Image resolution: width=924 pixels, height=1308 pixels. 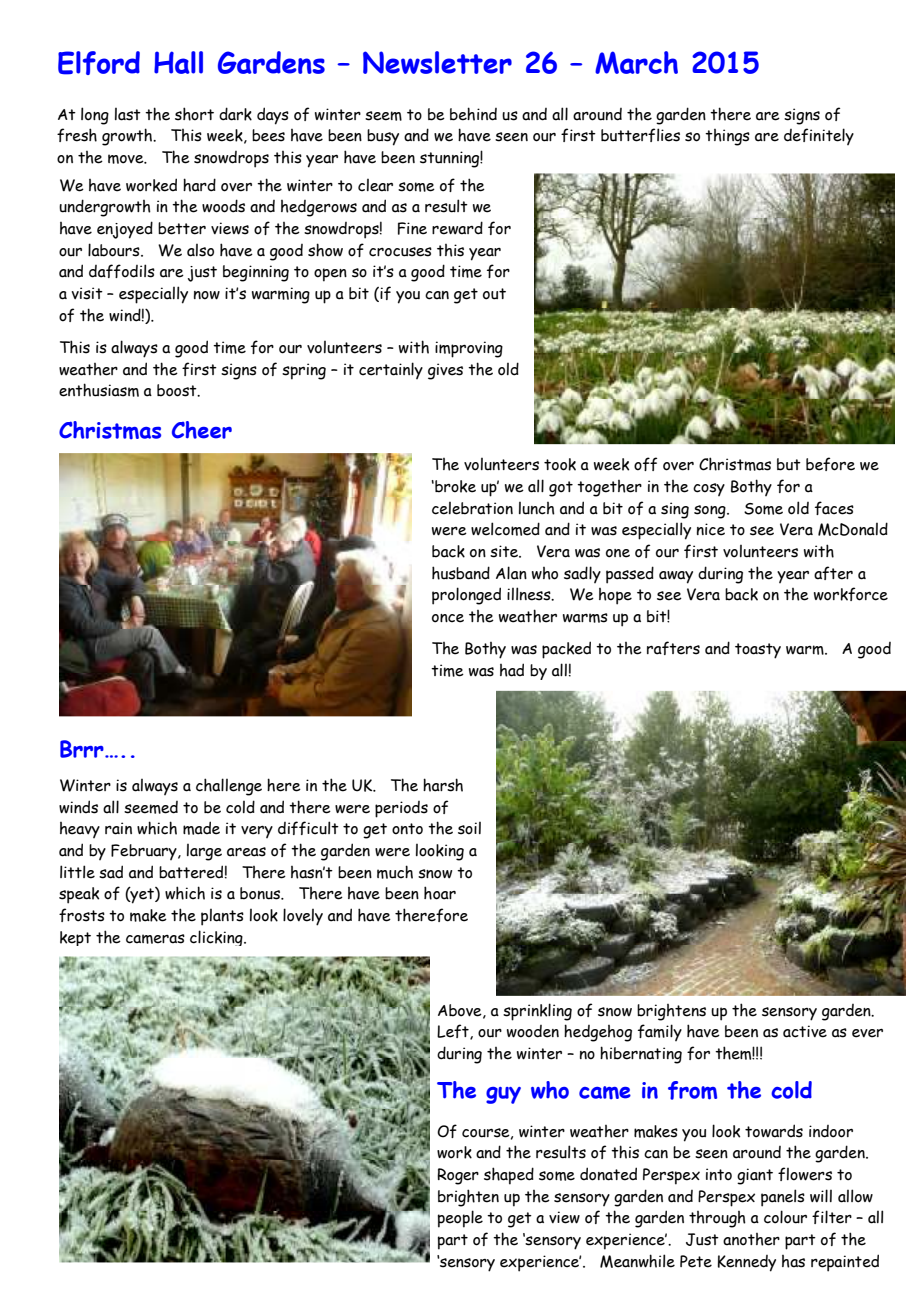 I want to click on behind, so click(x=473, y=114).
